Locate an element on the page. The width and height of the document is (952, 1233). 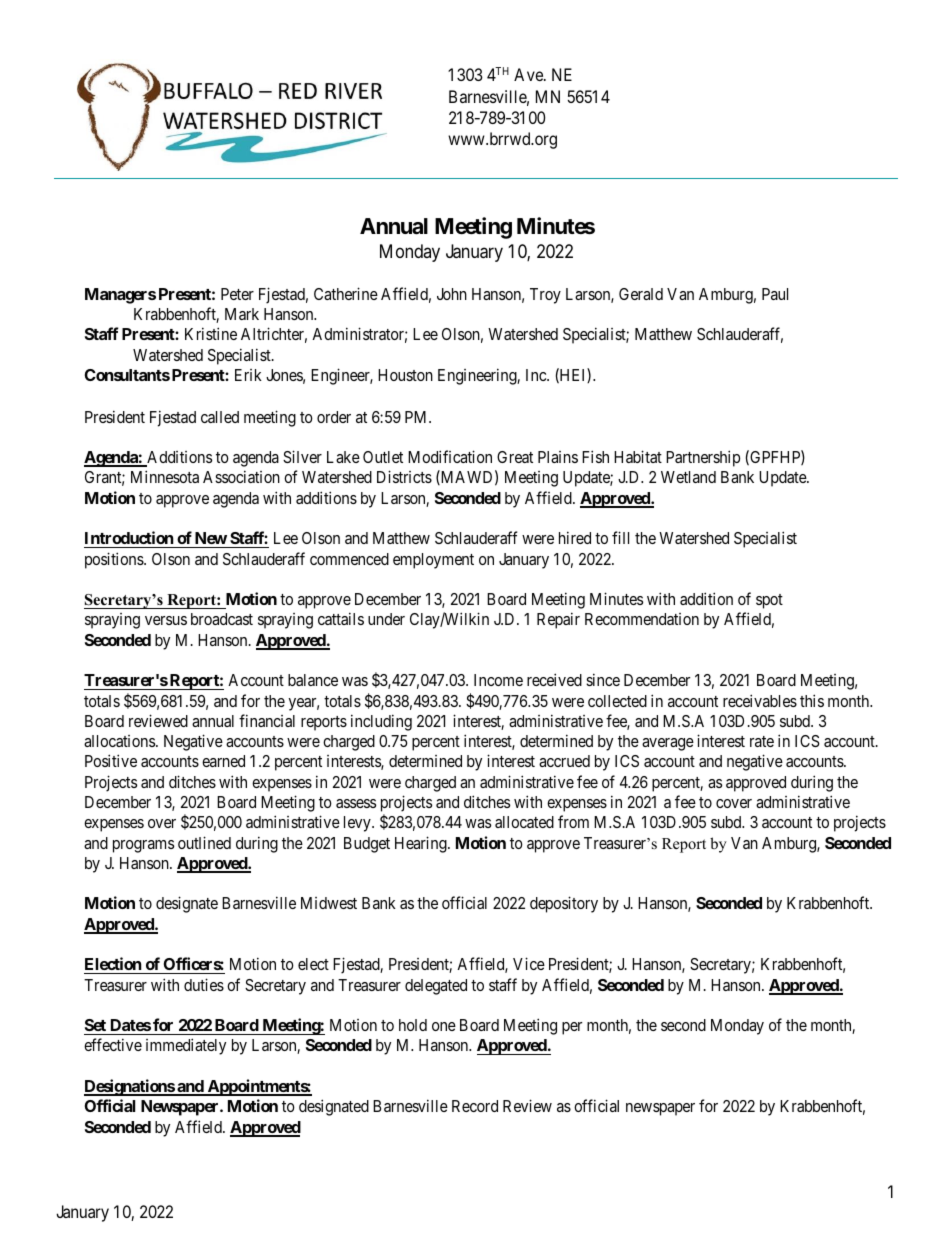
Record is located at coordinates (475, 1106).
